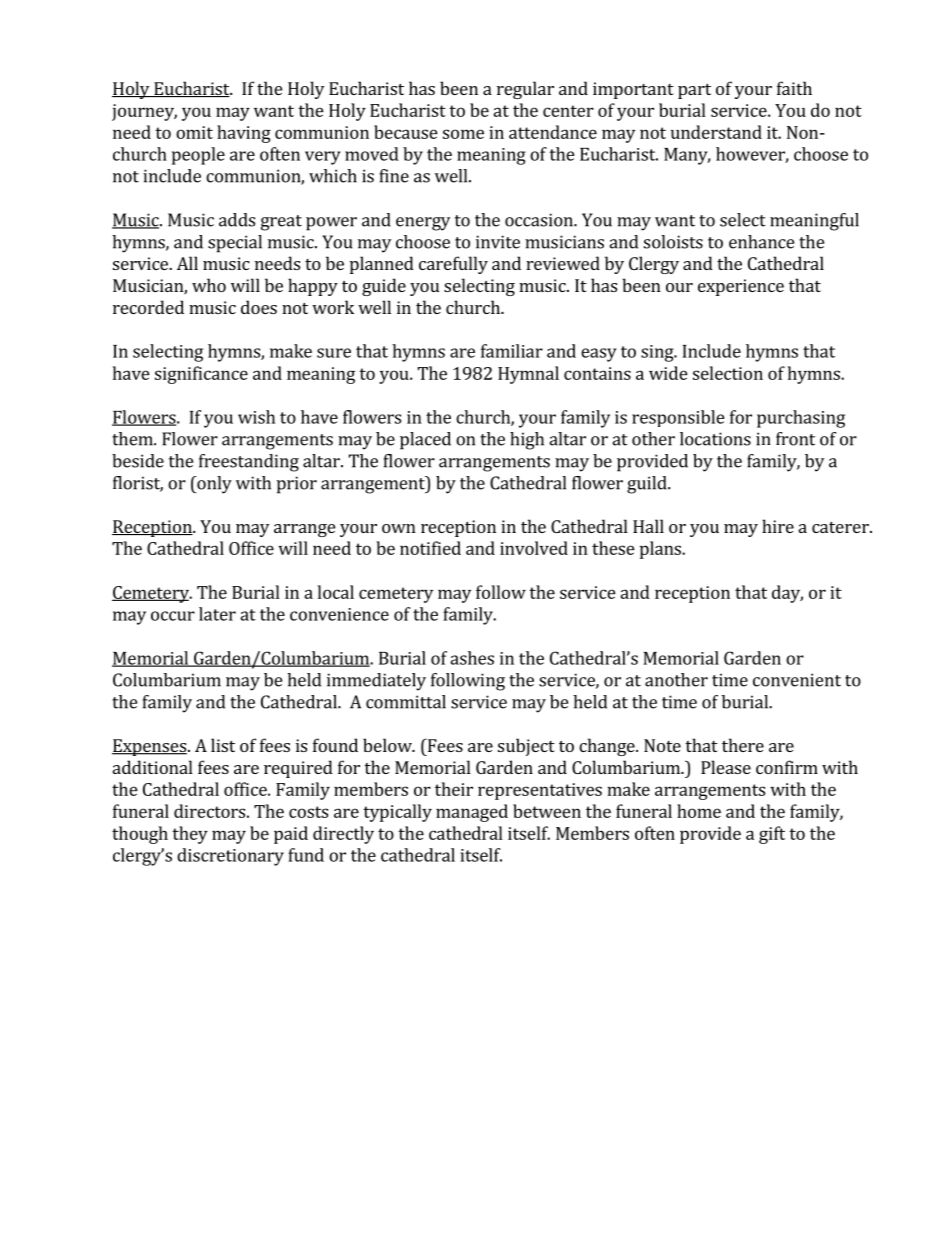 Image resolution: width=952 pixels, height=1233 pixels. Describe the element at coordinates (716, 132) in the screenshot. I see `understand` at that location.
